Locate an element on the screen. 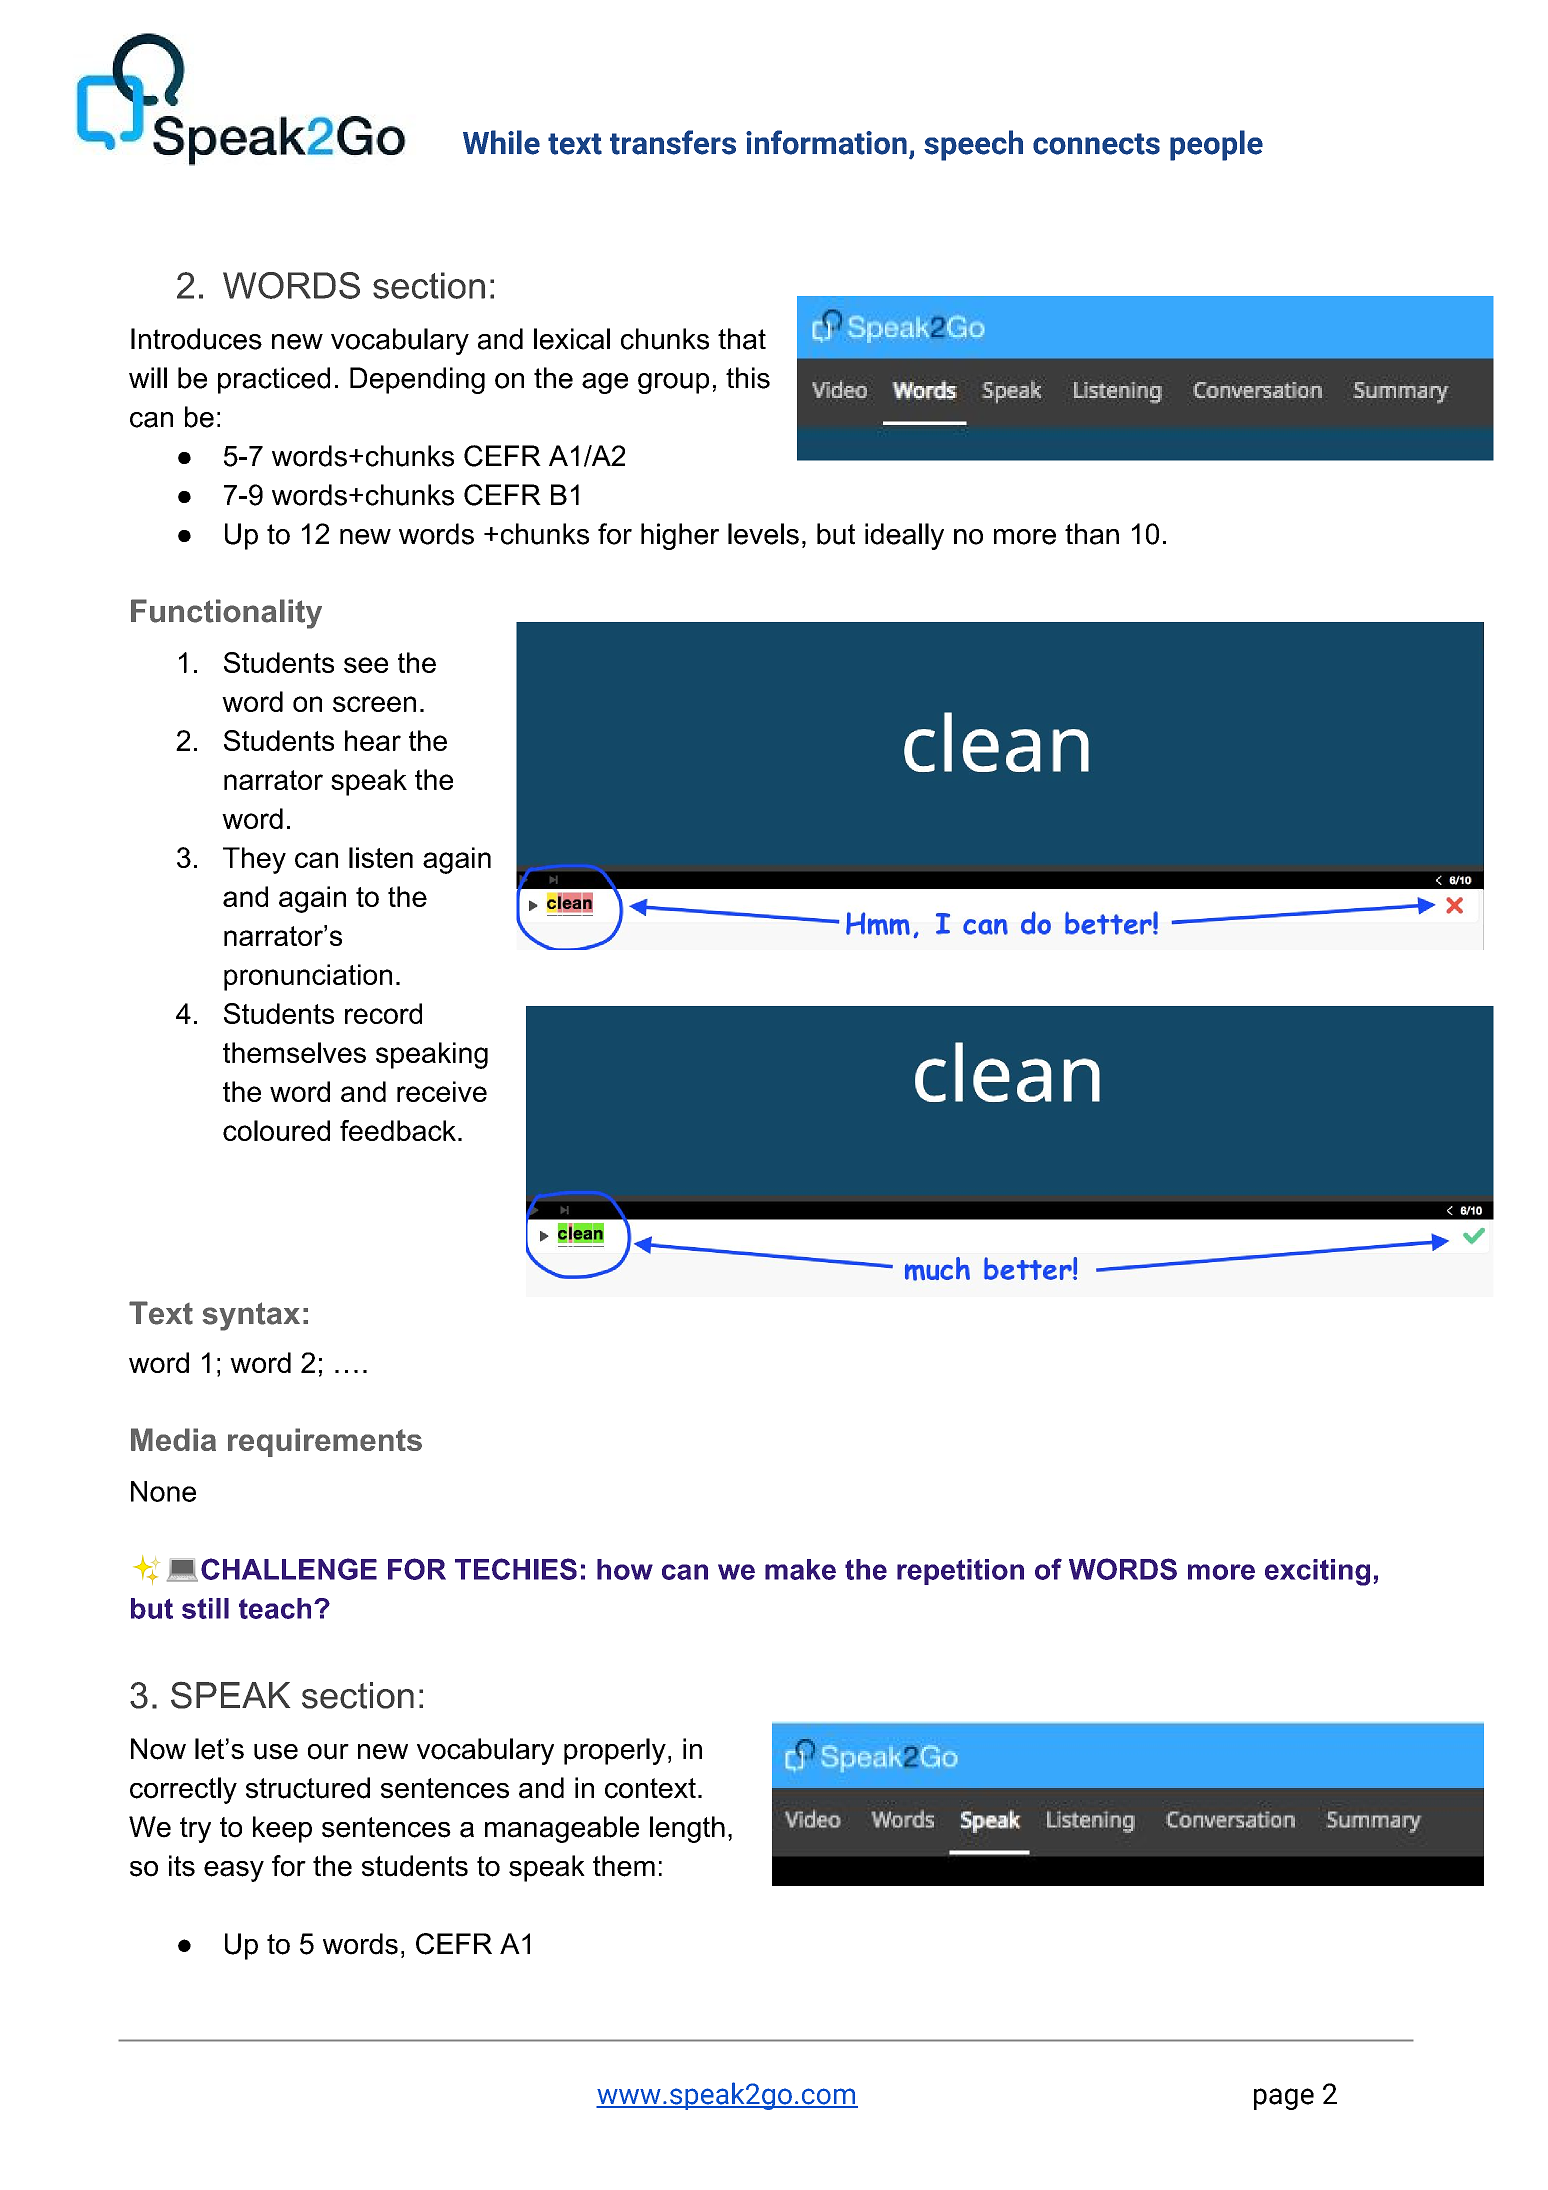  Introduces is located at coordinates (196, 339).
